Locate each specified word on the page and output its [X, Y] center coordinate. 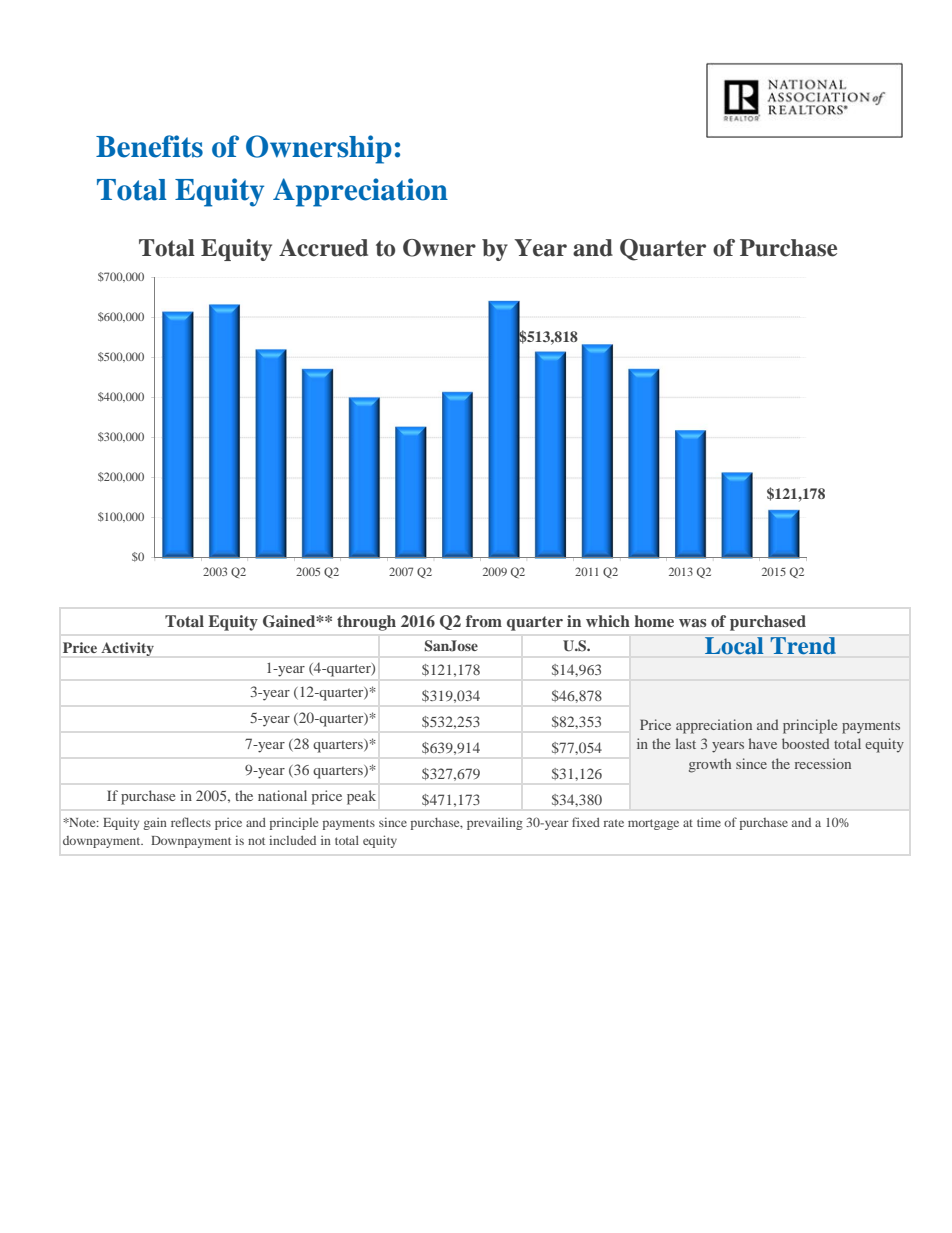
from [484, 621]
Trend [803, 645]
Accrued [323, 248]
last [686, 743]
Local [734, 645]
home [654, 621]
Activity [127, 649]
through [366, 623]
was [693, 623]
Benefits [149, 146]
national [282, 795]
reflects [191, 822]
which [608, 621]
